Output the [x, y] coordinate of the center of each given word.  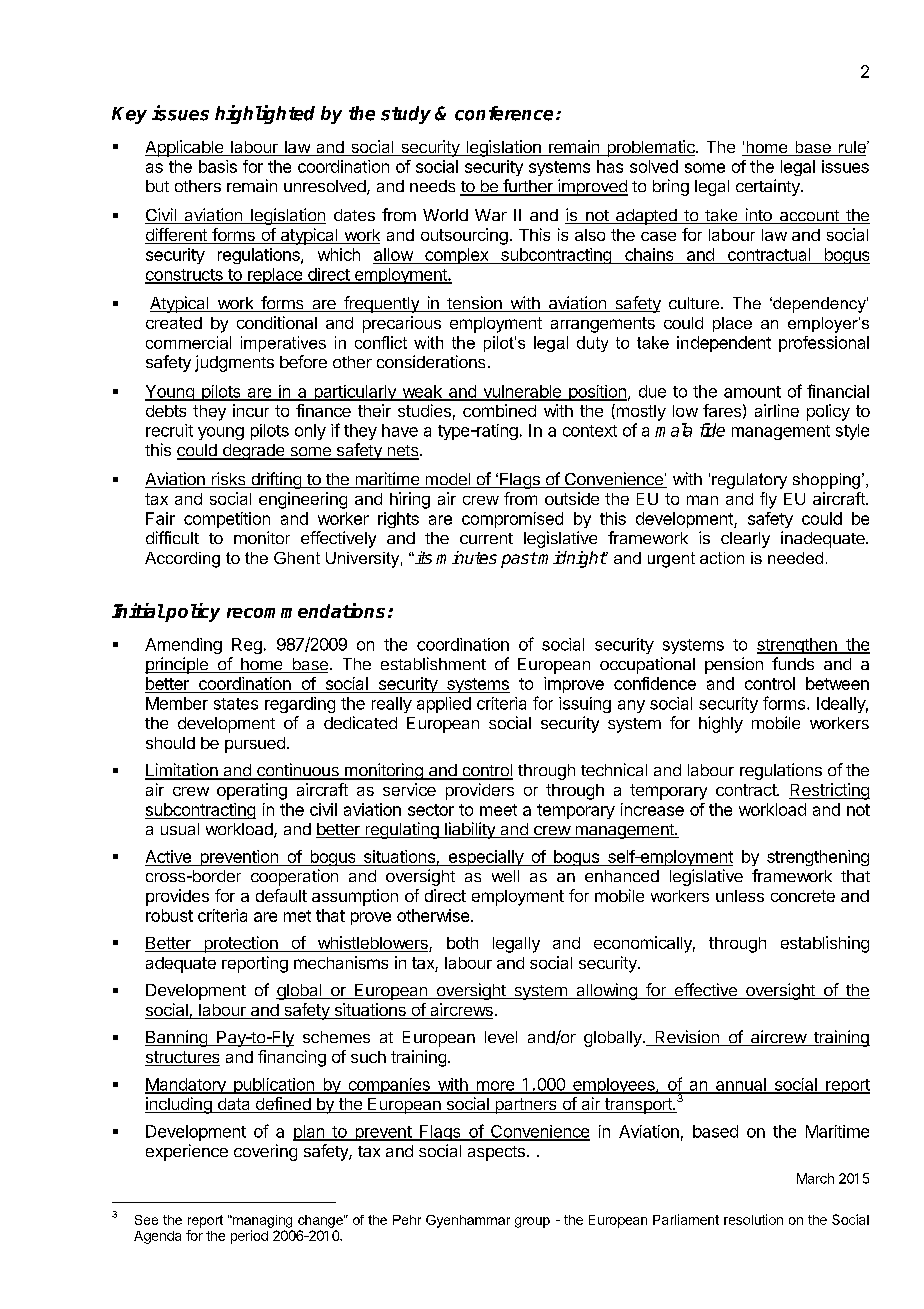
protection [241, 944]
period [249, 1237]
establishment [433, 663]
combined [499, 410]
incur [251, 410]
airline [777, 410]
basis [218, 166]
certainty [769, 187]
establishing [825, 944]
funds [793, 663]
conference [504, 113]
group [532, 1222]
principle [177, 665]
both [462, 943]
